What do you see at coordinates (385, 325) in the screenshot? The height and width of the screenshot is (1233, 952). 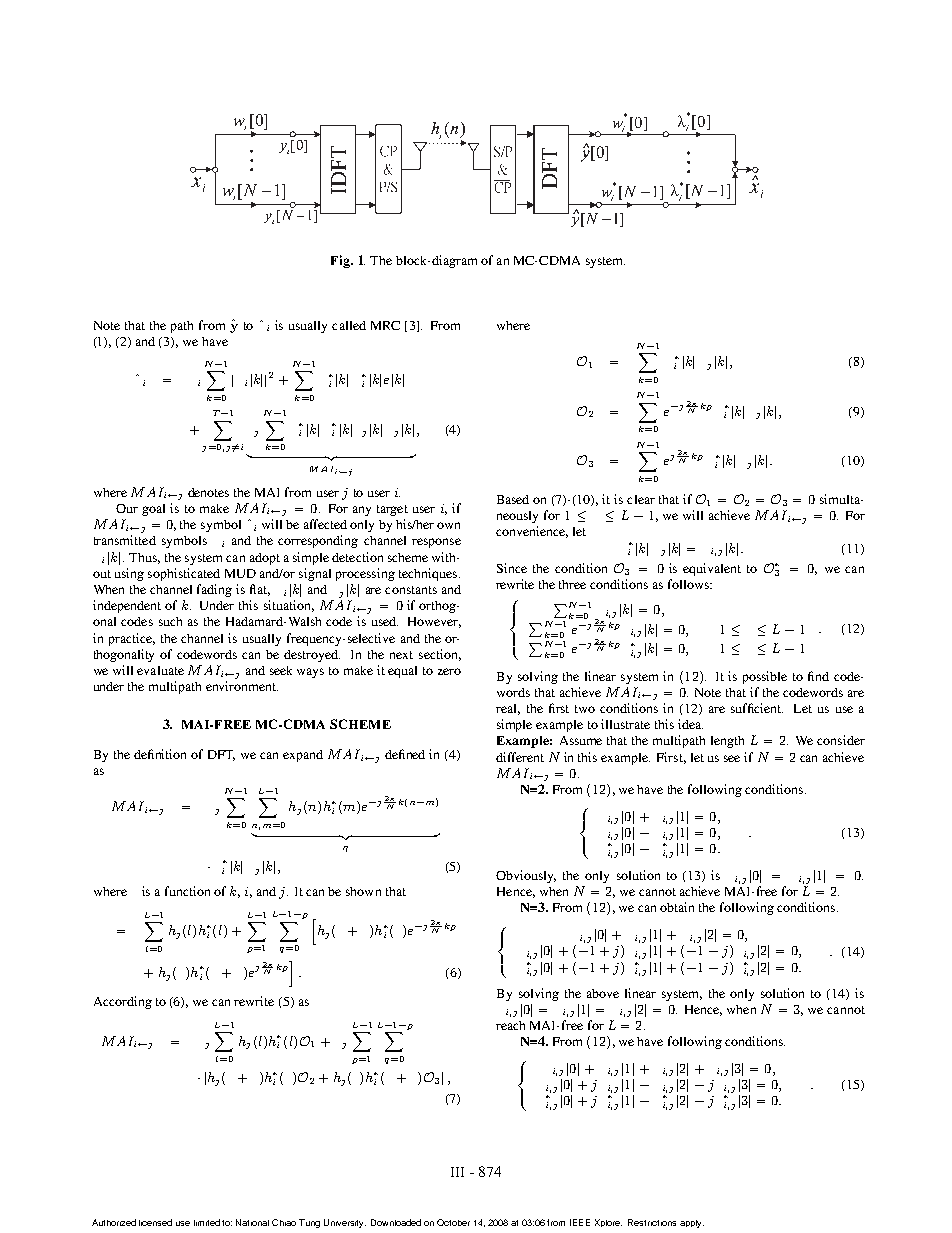 I see `MRC` at bounding box center [385, 325].
